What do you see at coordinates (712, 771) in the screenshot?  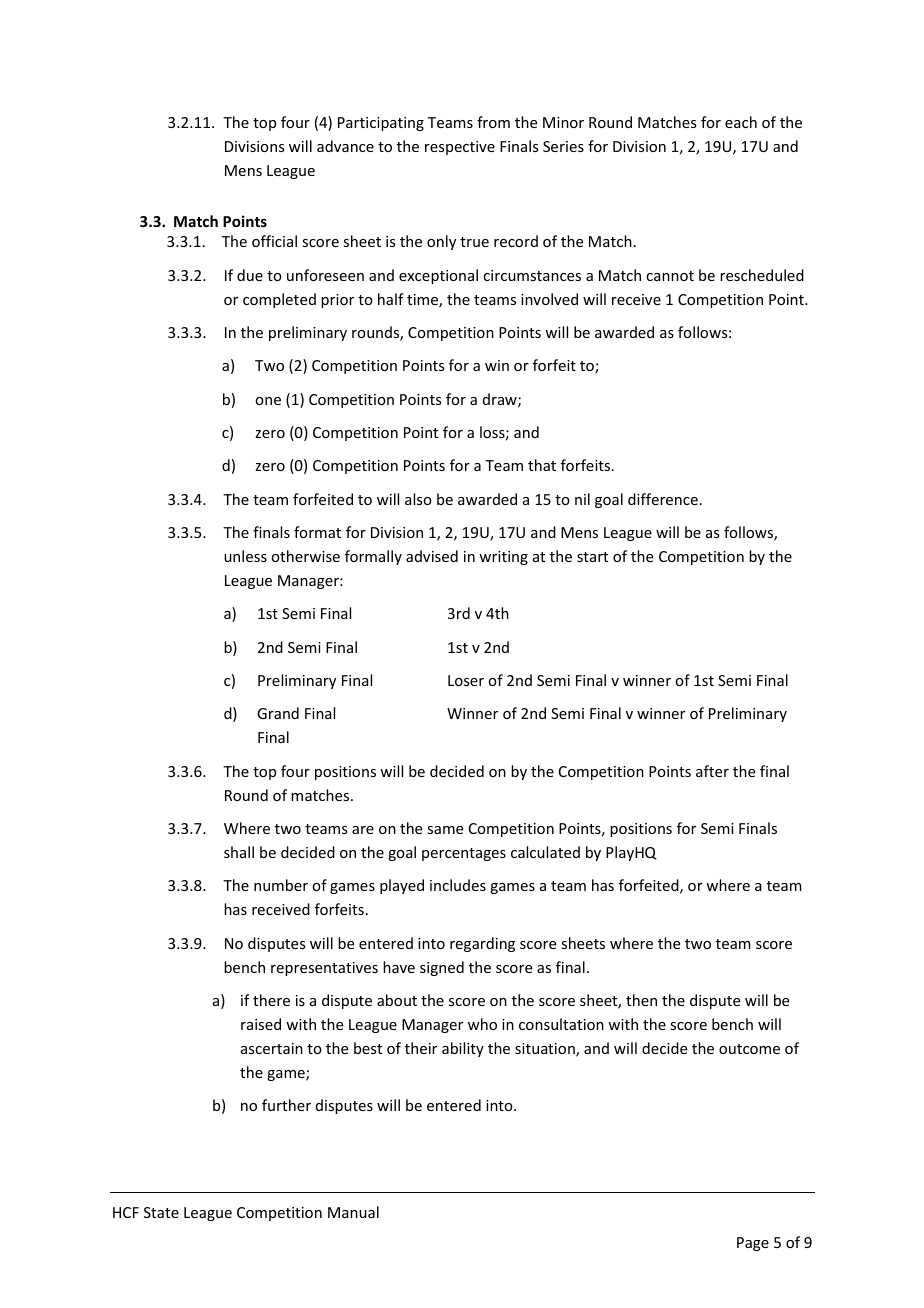 I see `after` at bounding box center [712, 771].
